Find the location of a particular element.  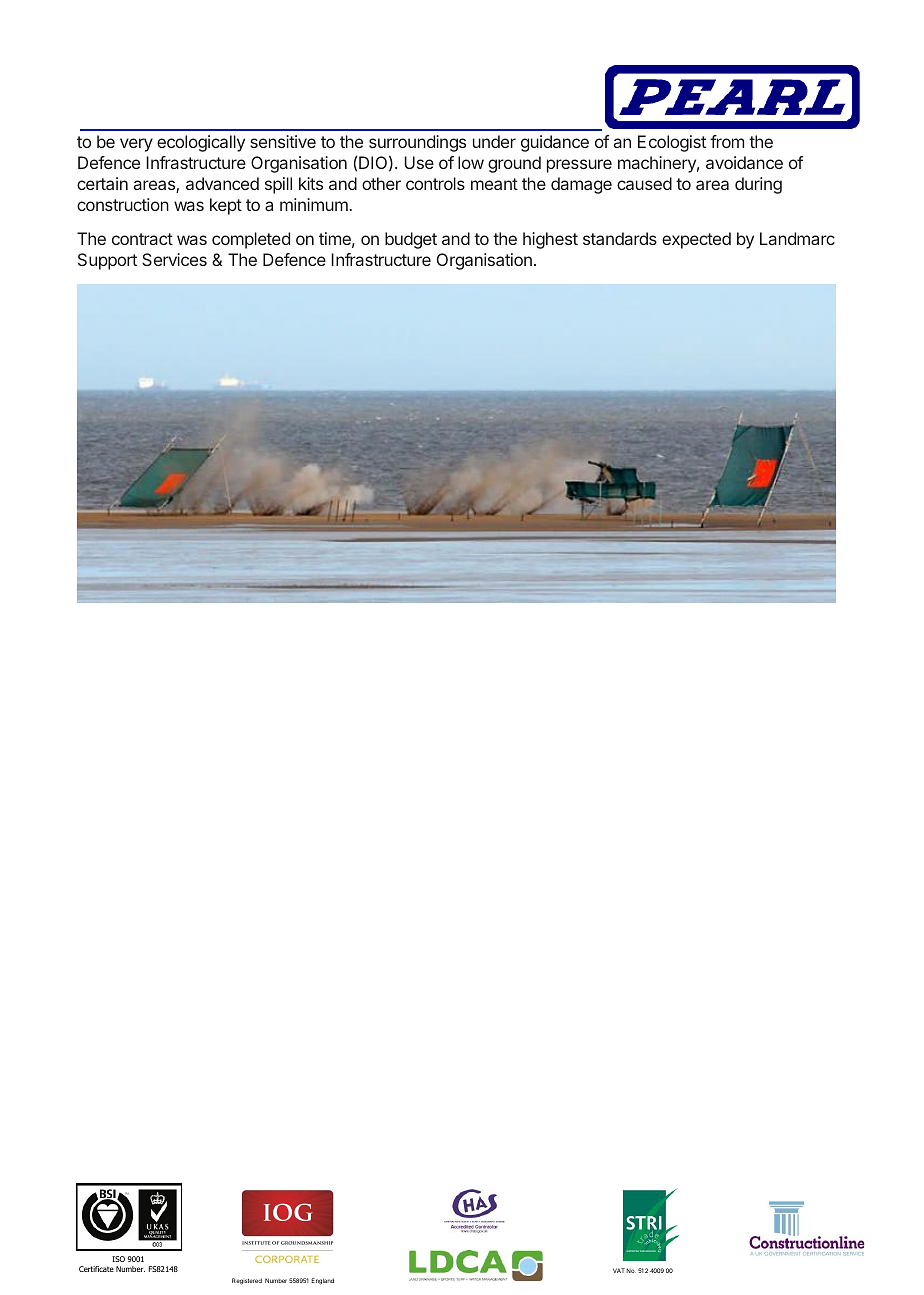

England is located at coordinates (322, 1281).
